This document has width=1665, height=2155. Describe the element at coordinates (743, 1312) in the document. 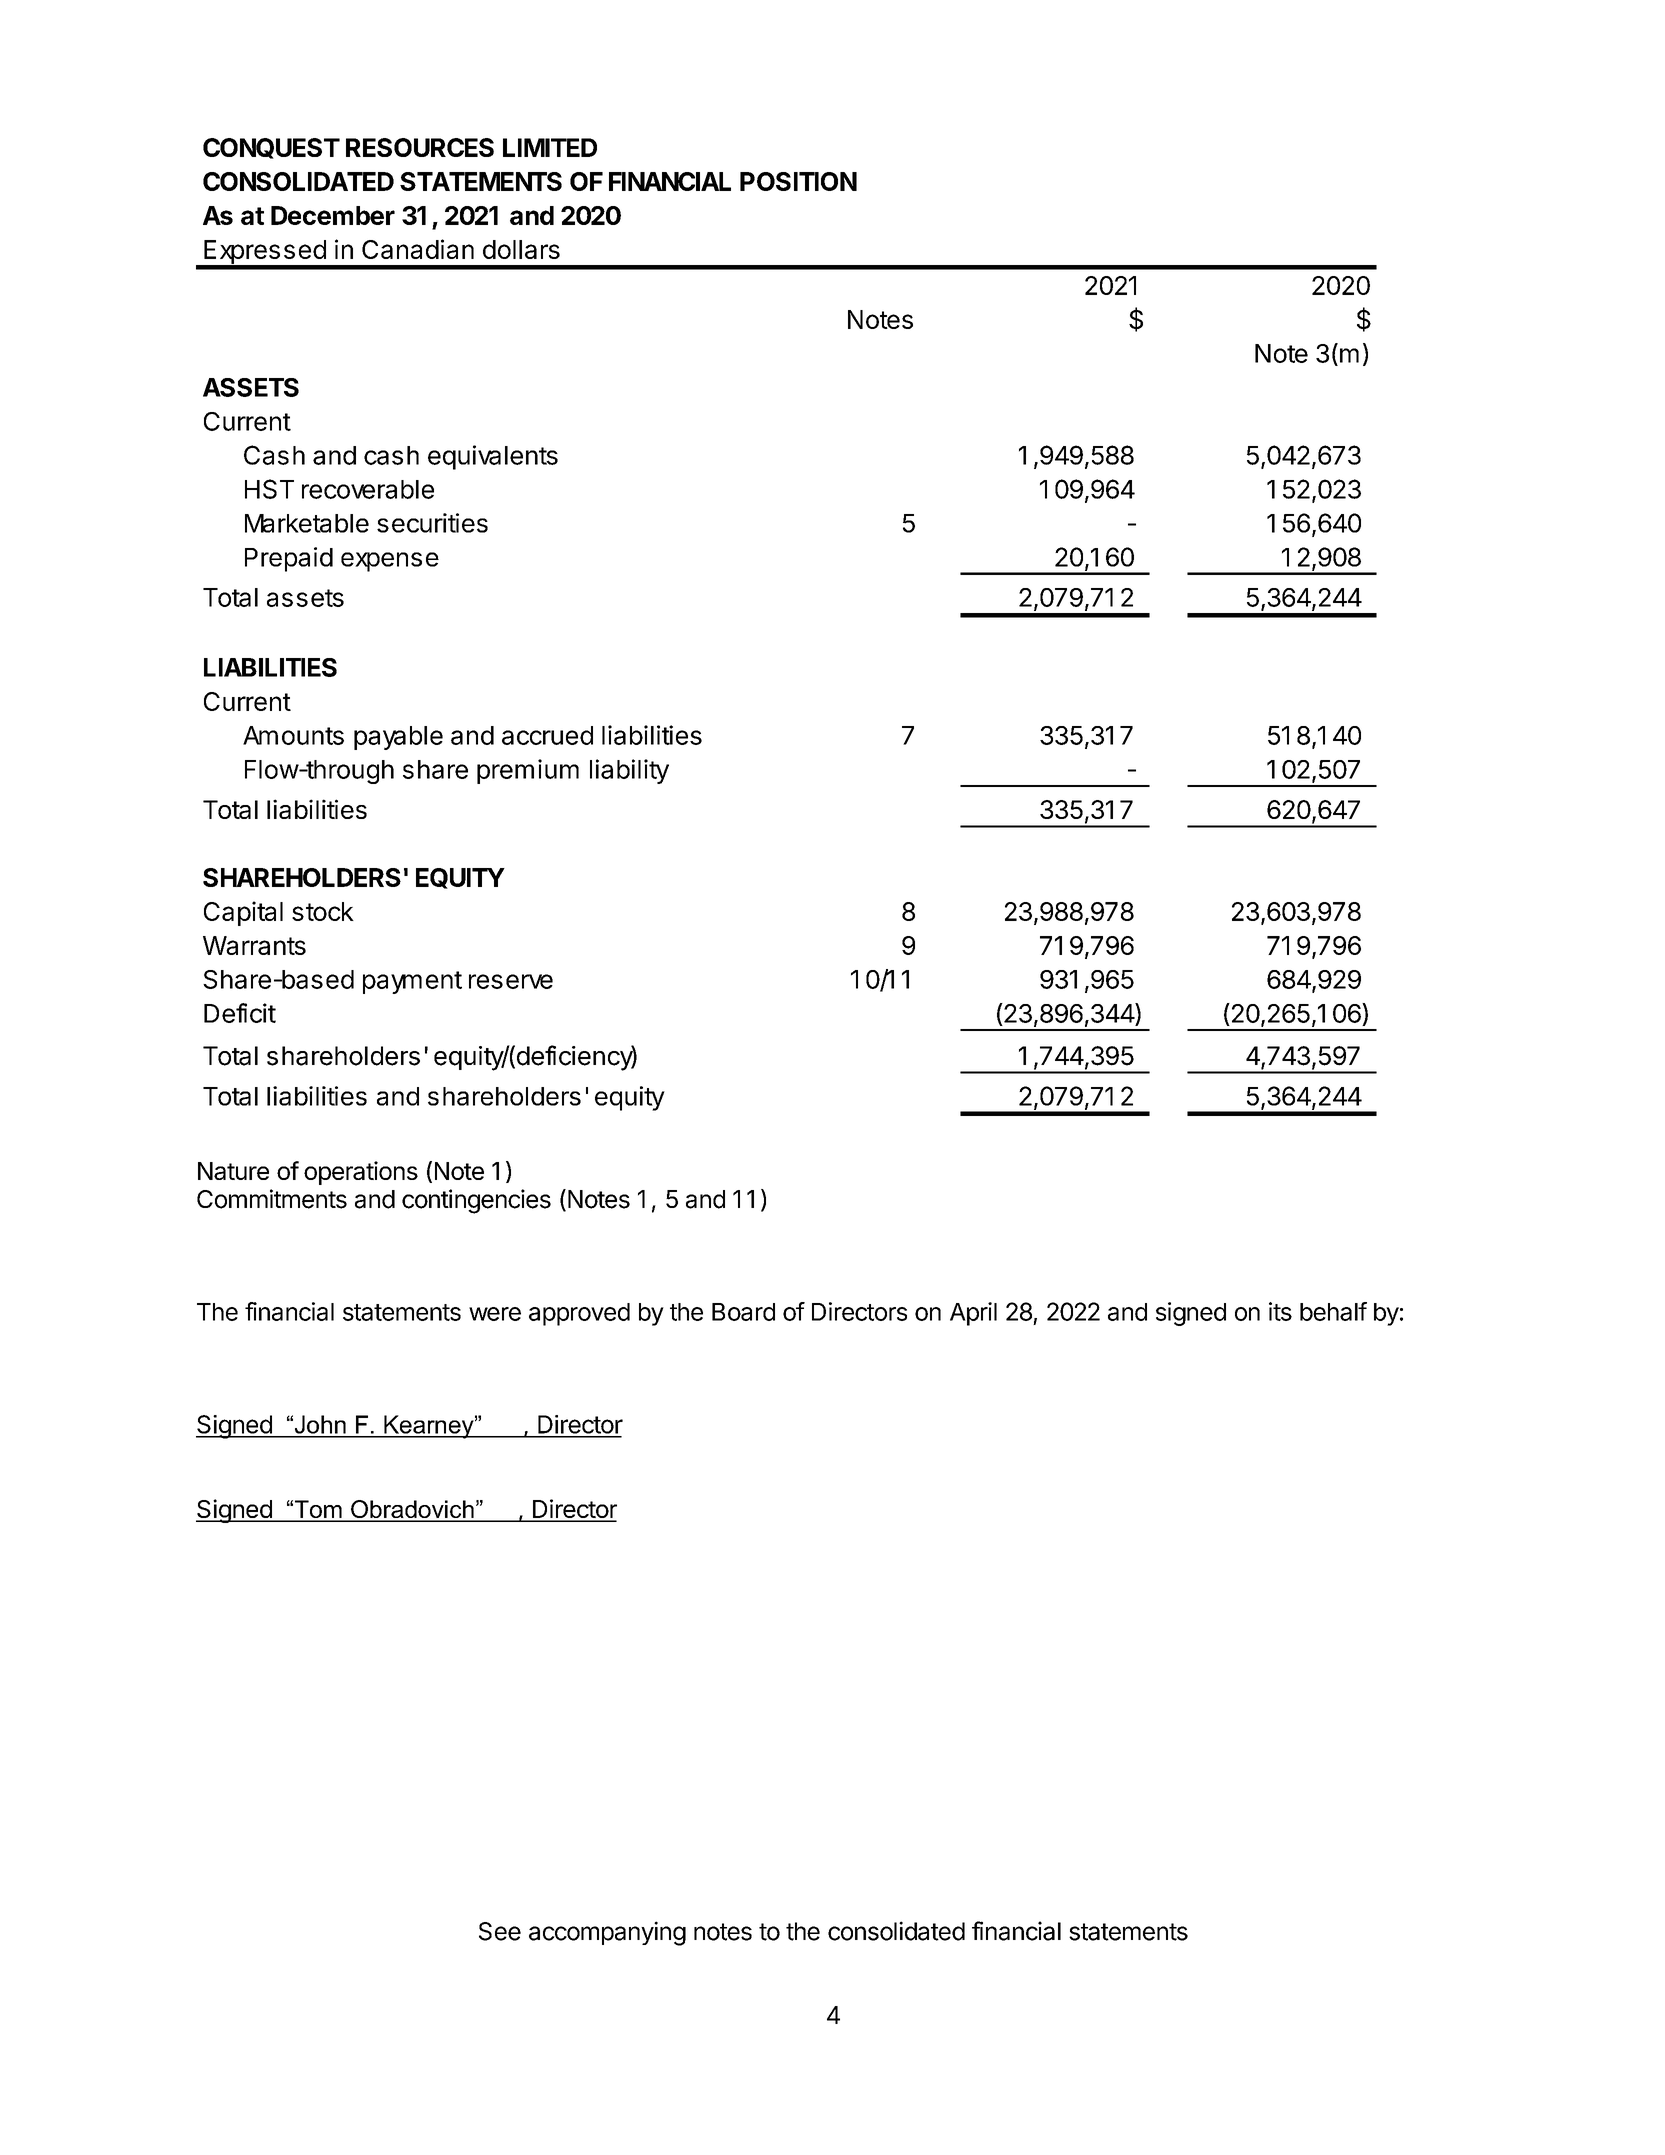

I see `Board` at that location.
